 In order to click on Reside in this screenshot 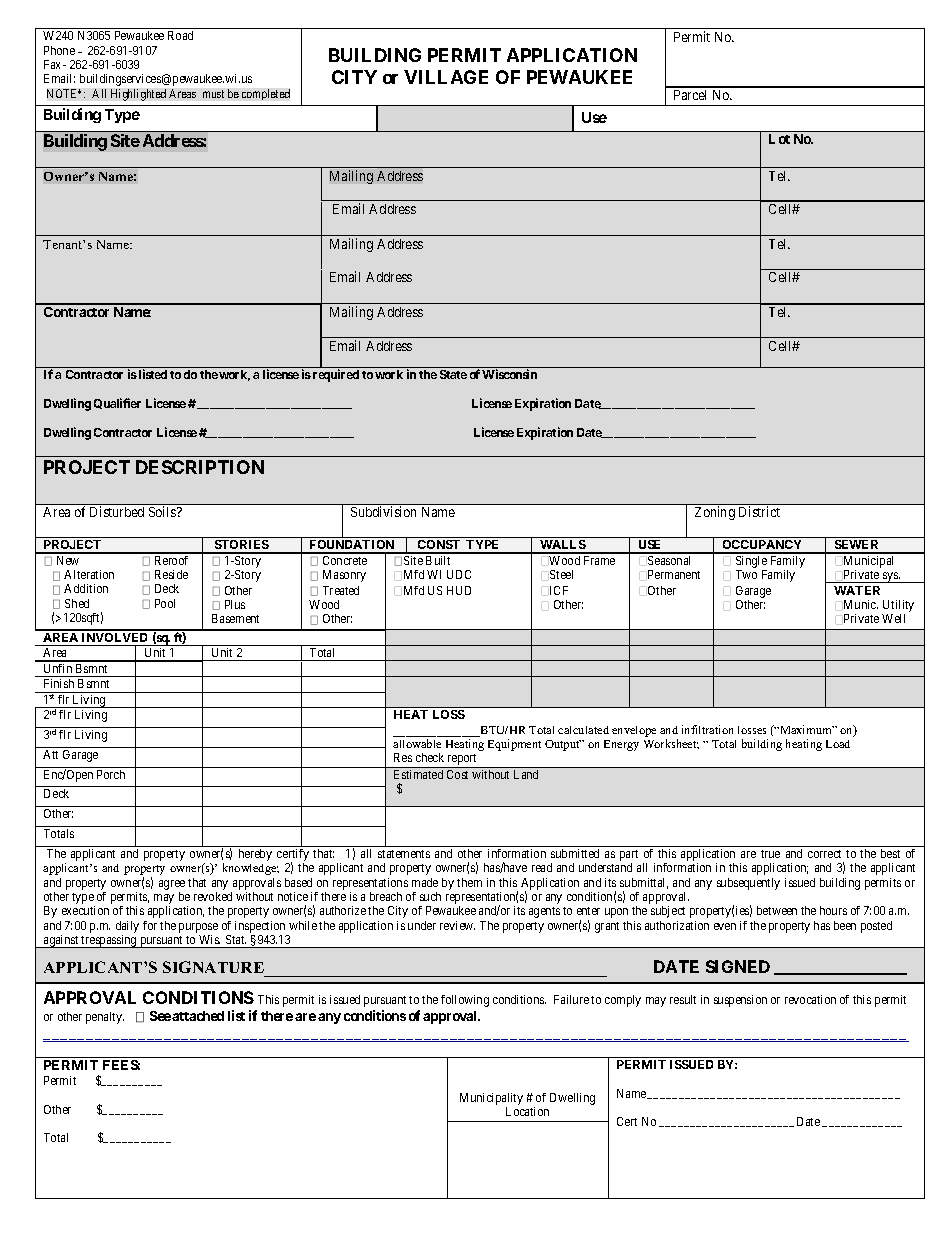, I will do `click(171, 574)`.
